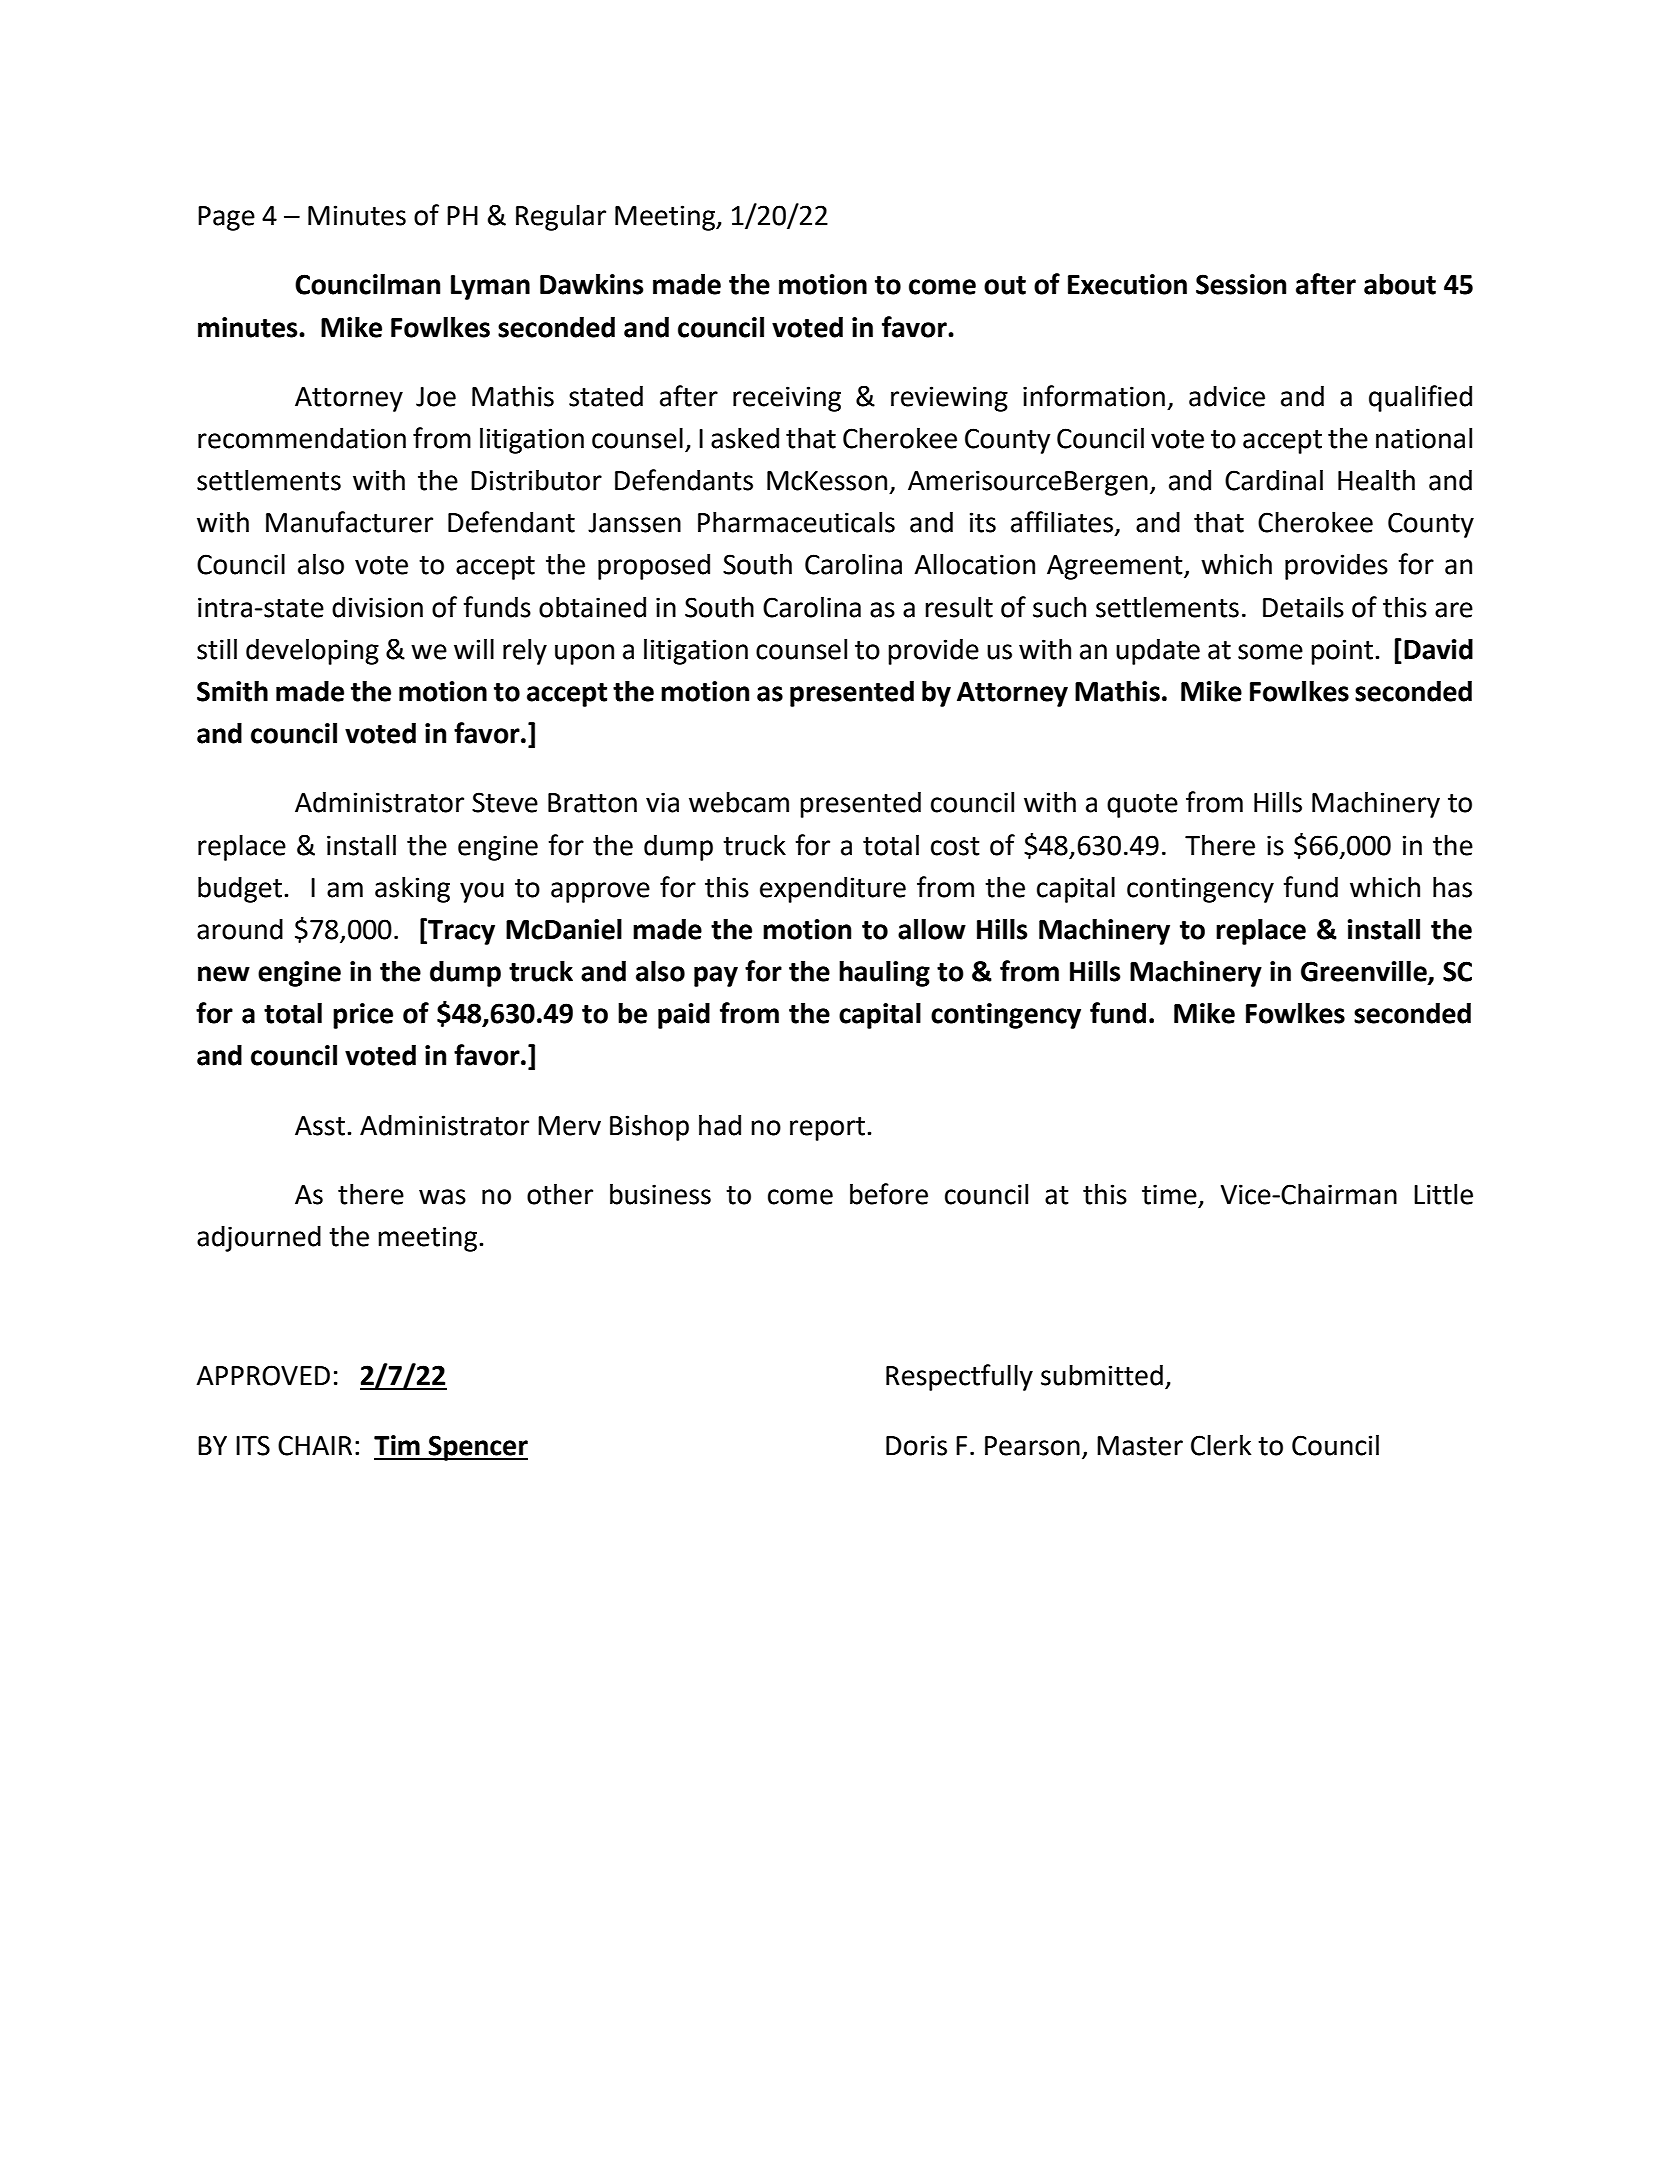 The image size is (1670, 2161). I want to click on Spencer, so click(477, 1448).
